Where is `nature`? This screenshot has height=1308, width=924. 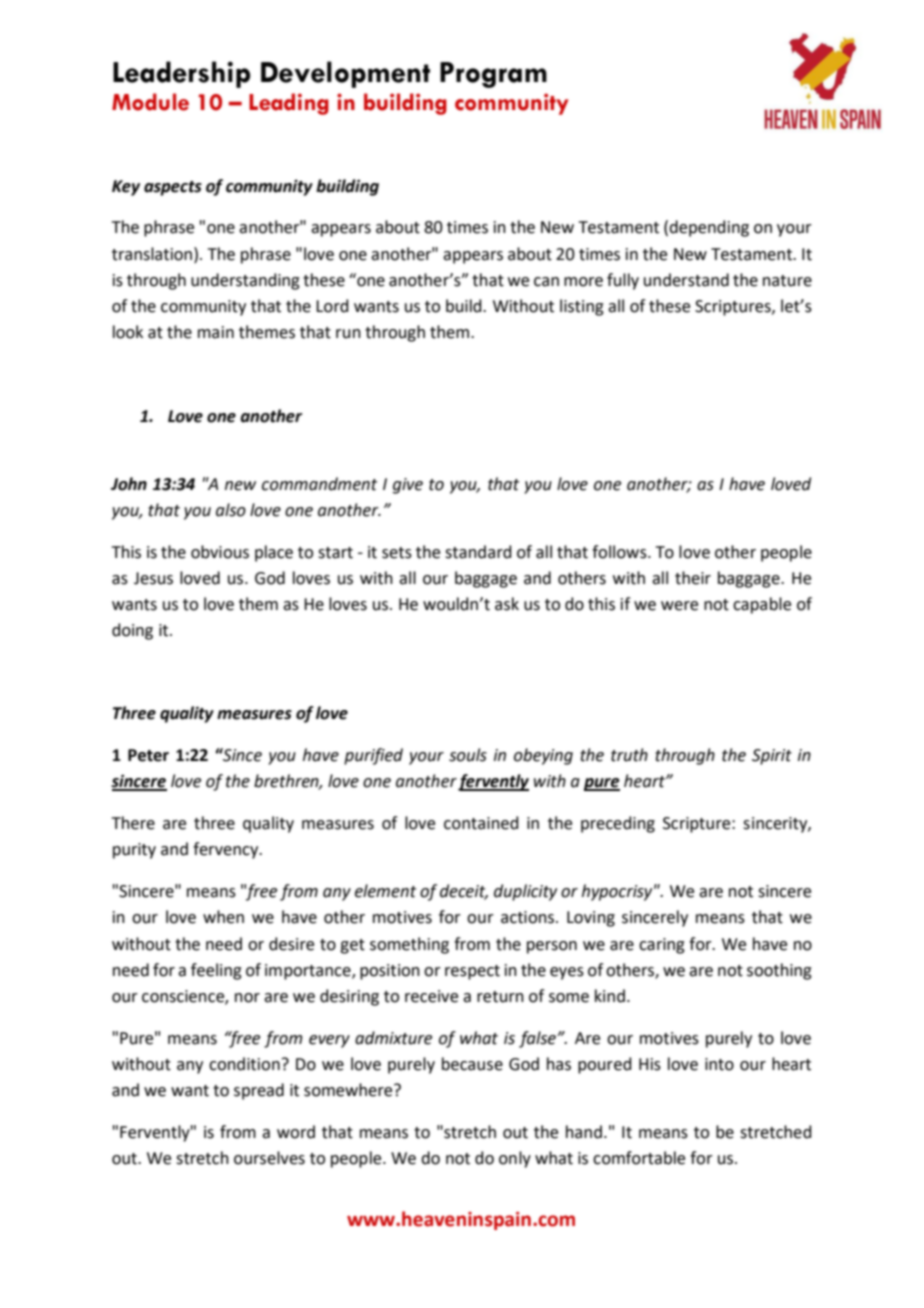 nature is located at coordinates (787, 281).
